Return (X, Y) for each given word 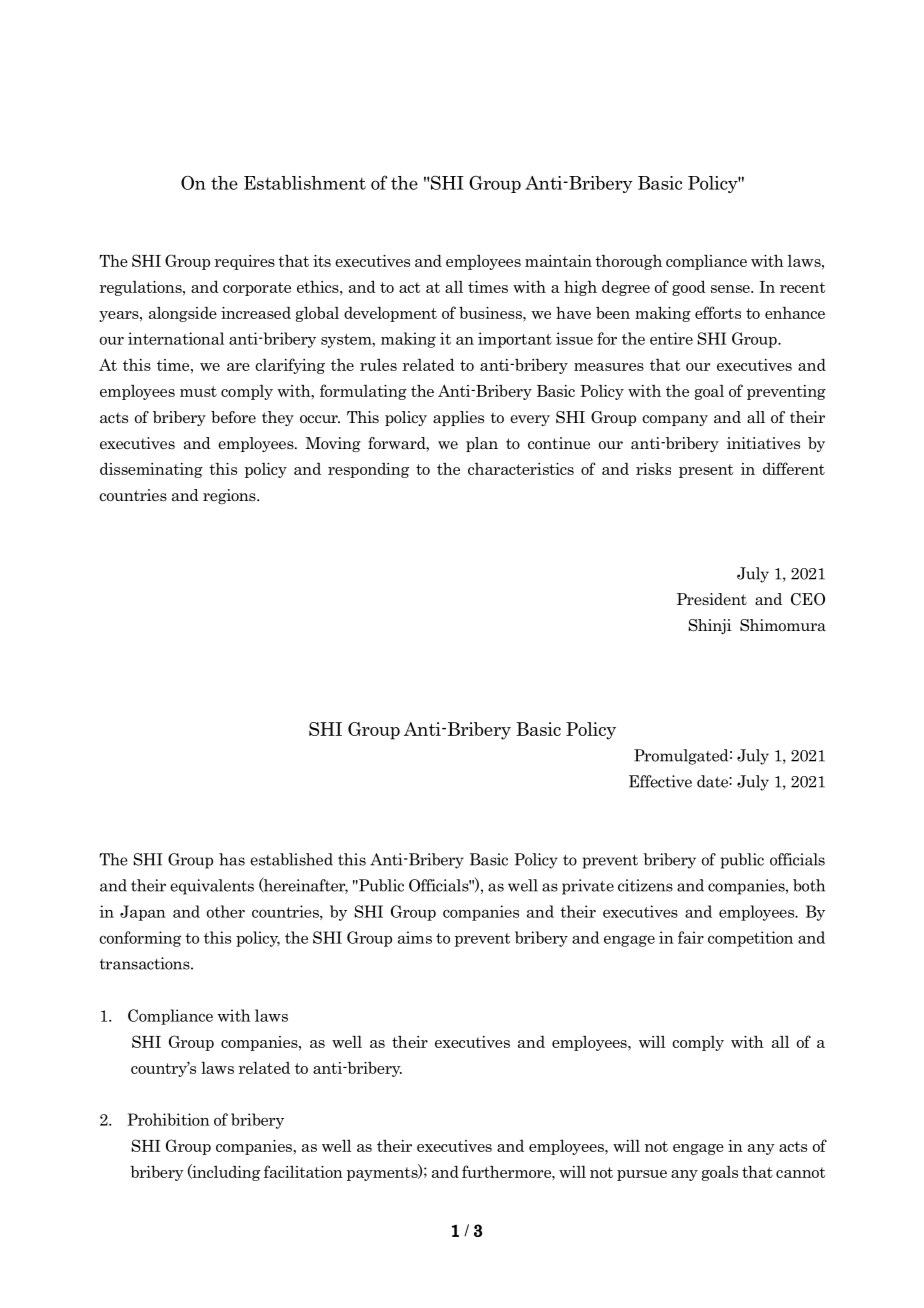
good (689, 288)
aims (415, 937)
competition (750, 939)
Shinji (710, 626)
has (232, 859)
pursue (642, 1175)
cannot (800, 1172)
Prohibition (169, 1119)
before (233, 417)
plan (482, 444)
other (226, 911)
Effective (660, 781)
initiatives (763, 443)
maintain (558, 261)
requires (245, 262)
